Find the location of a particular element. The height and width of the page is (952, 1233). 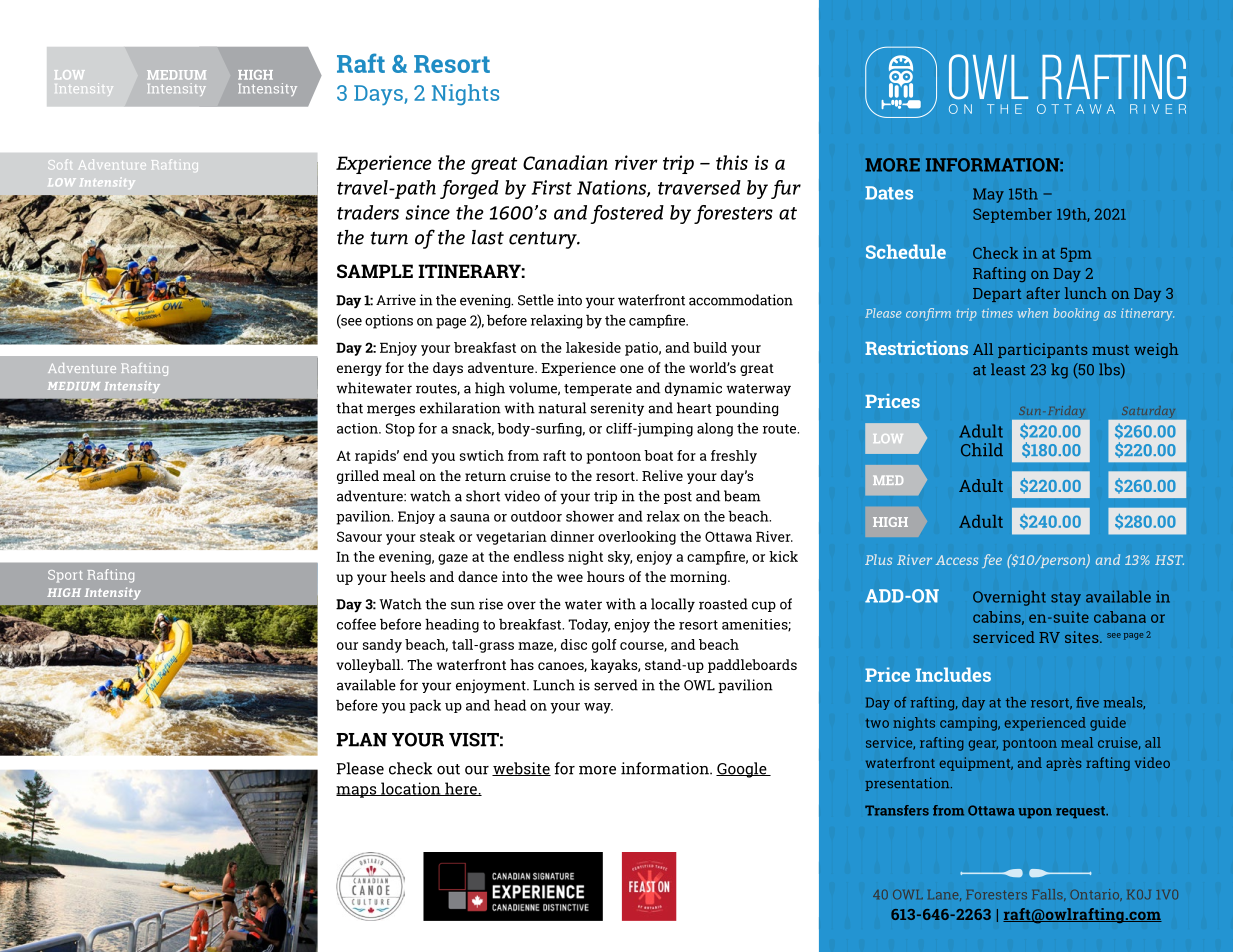

traders is located at coordinates (368, 212).
